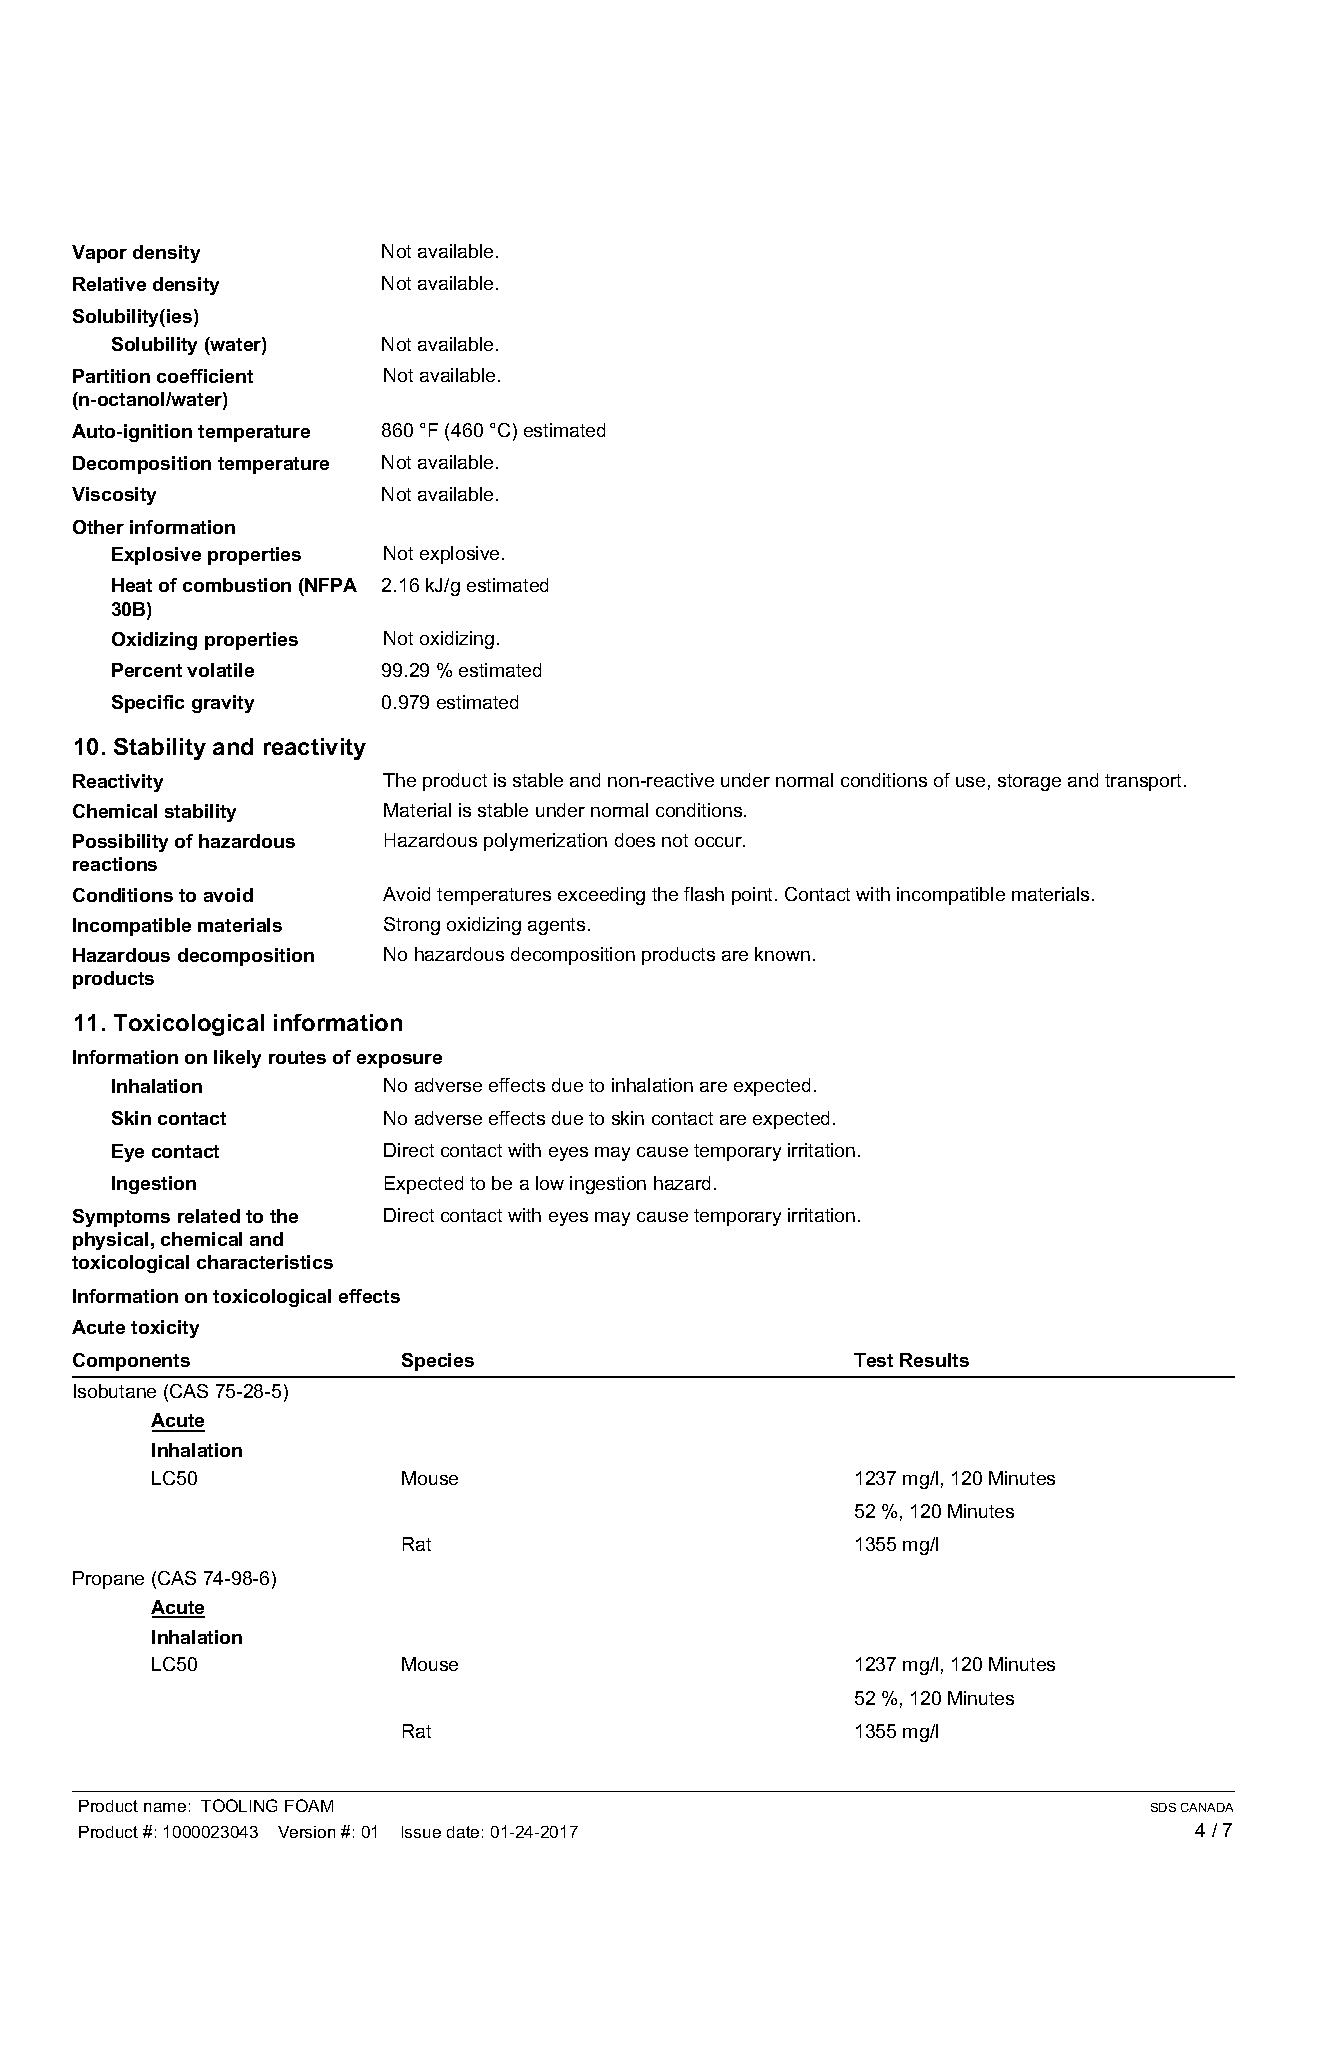 The height and width of the screenshot is (2057, 1331). Describe the element at coordinates (239, 1805) in the screenshot. I see `TOOLING` at that location.
